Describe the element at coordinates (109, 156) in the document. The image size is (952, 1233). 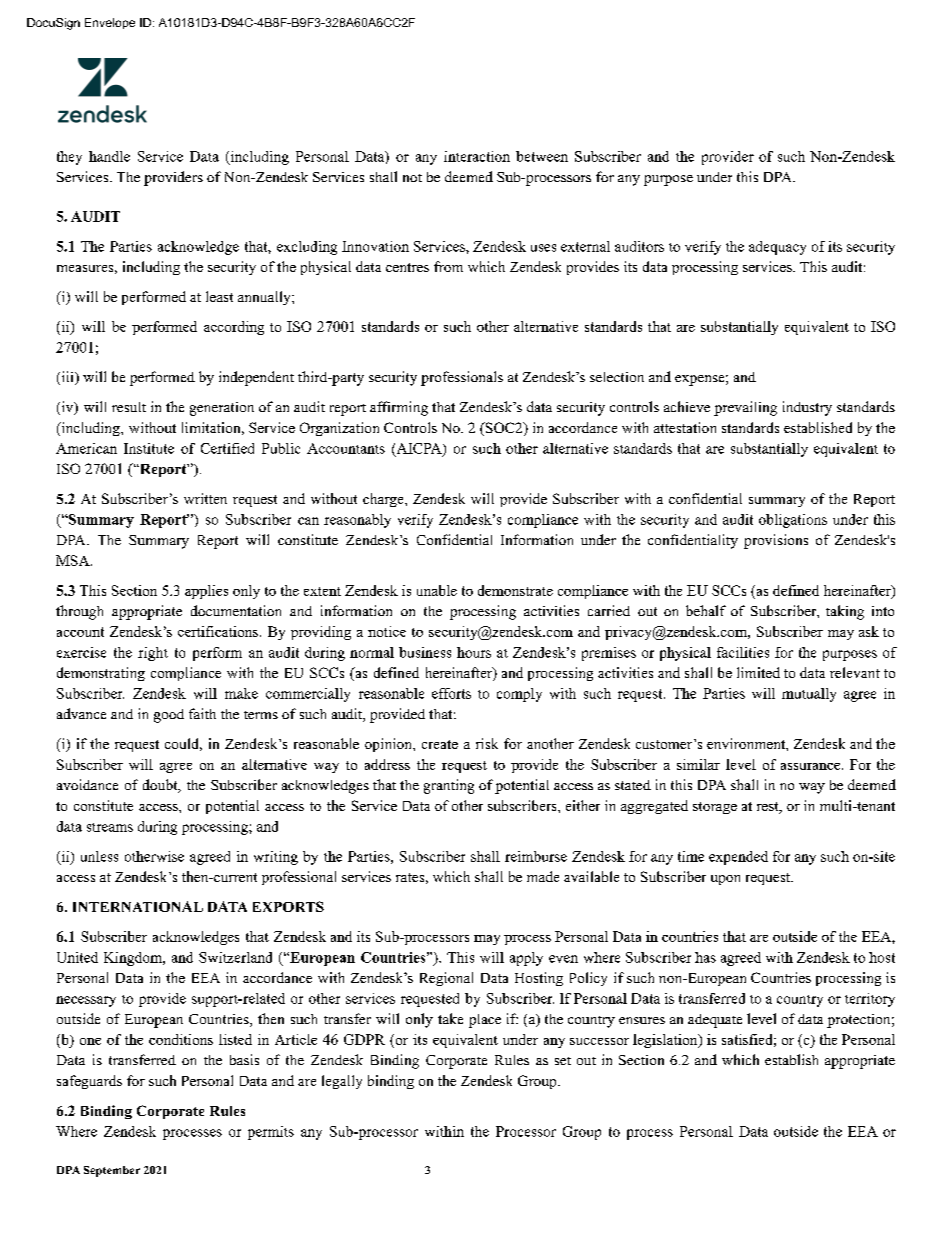
I see `handle` at that location.
